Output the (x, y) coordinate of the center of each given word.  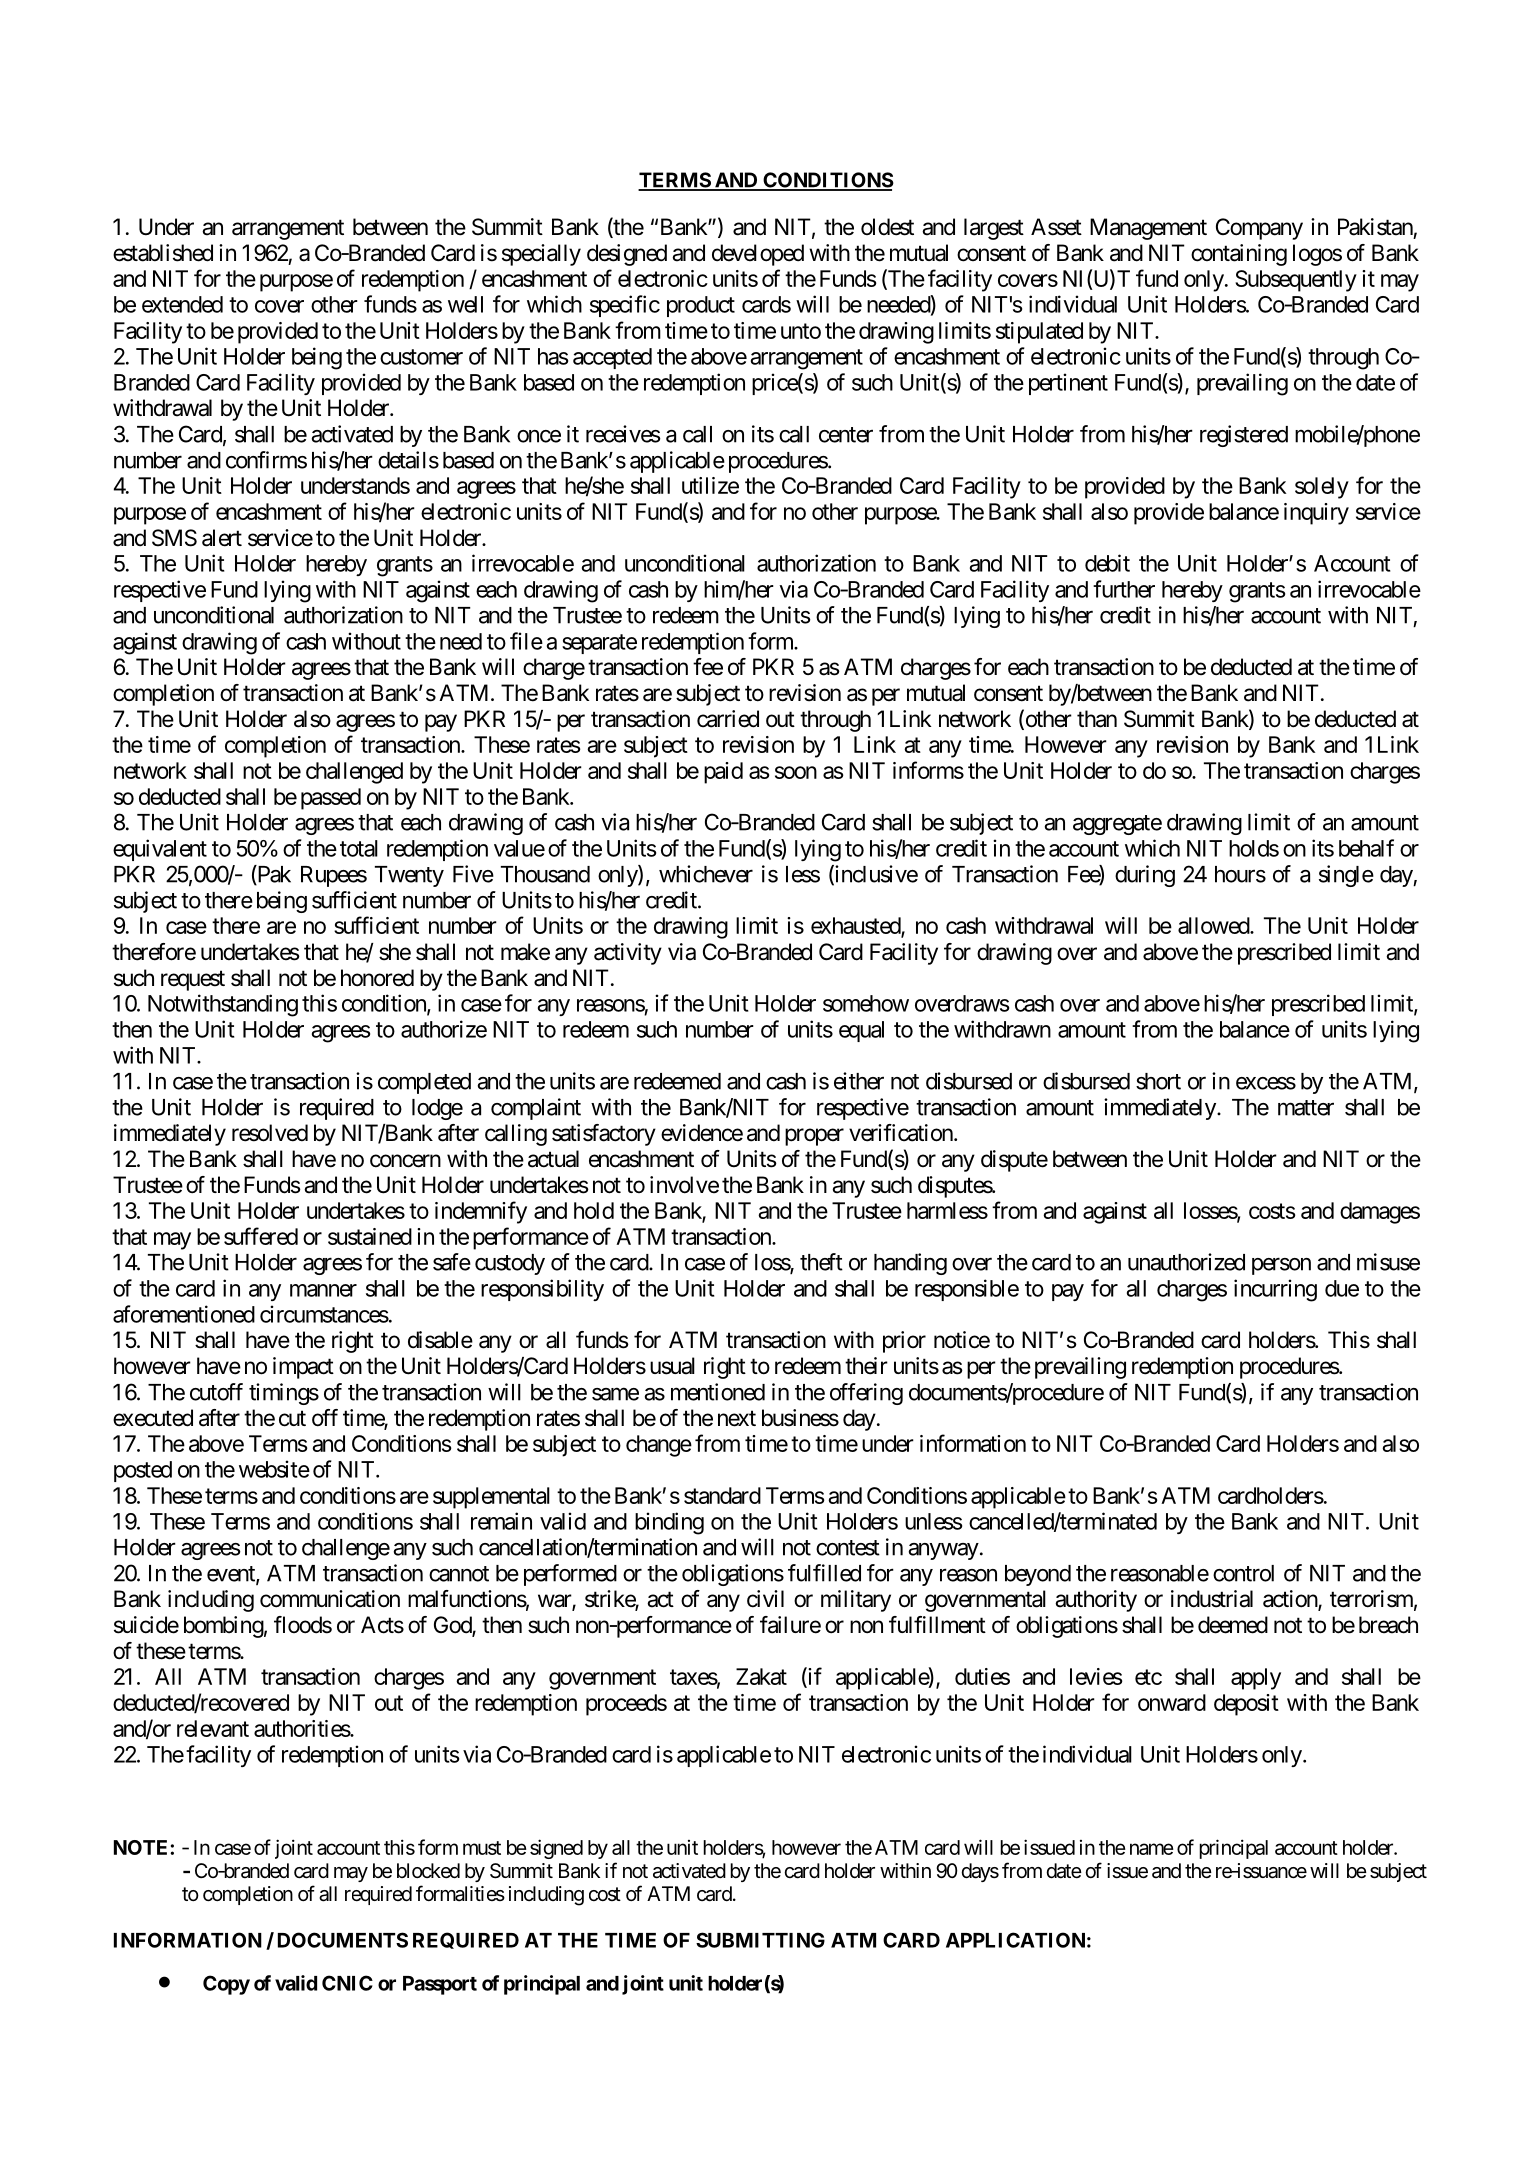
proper (814, 1137)
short (1158, 1081)
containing (1239, 255)
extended (182, 304)
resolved (270, 1133)
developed (758, 255)
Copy (226, 1985)
